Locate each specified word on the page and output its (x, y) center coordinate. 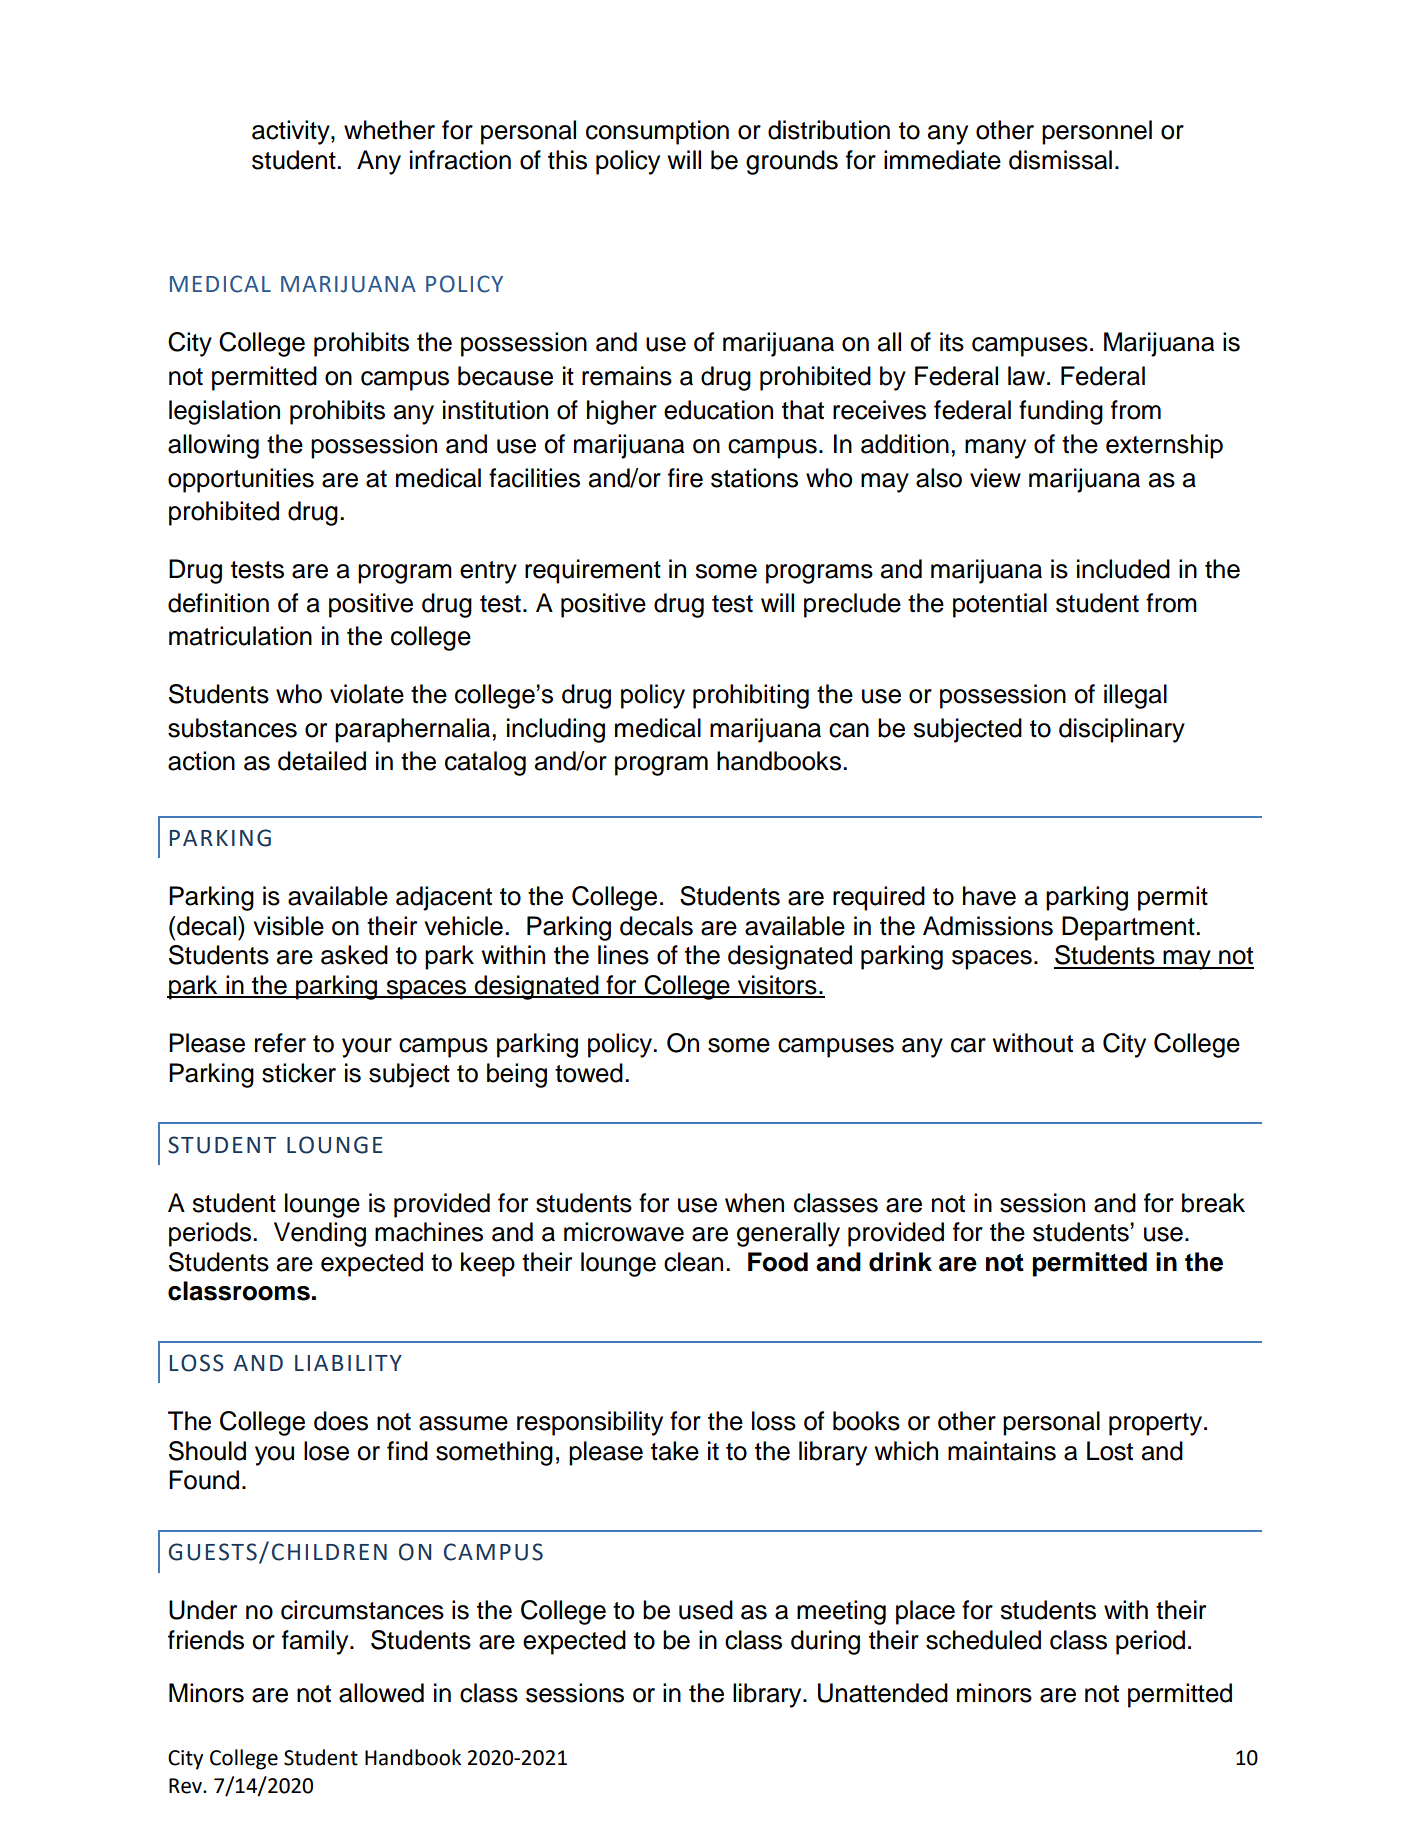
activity (292, 132)
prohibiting (751, 696)
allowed (381, 1693)
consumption (657, 132)
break (1213, 1203)
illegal (1135, 696)
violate (367, 694)
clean (693, 1262)
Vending (320, 1234)
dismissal (1060, 160)
